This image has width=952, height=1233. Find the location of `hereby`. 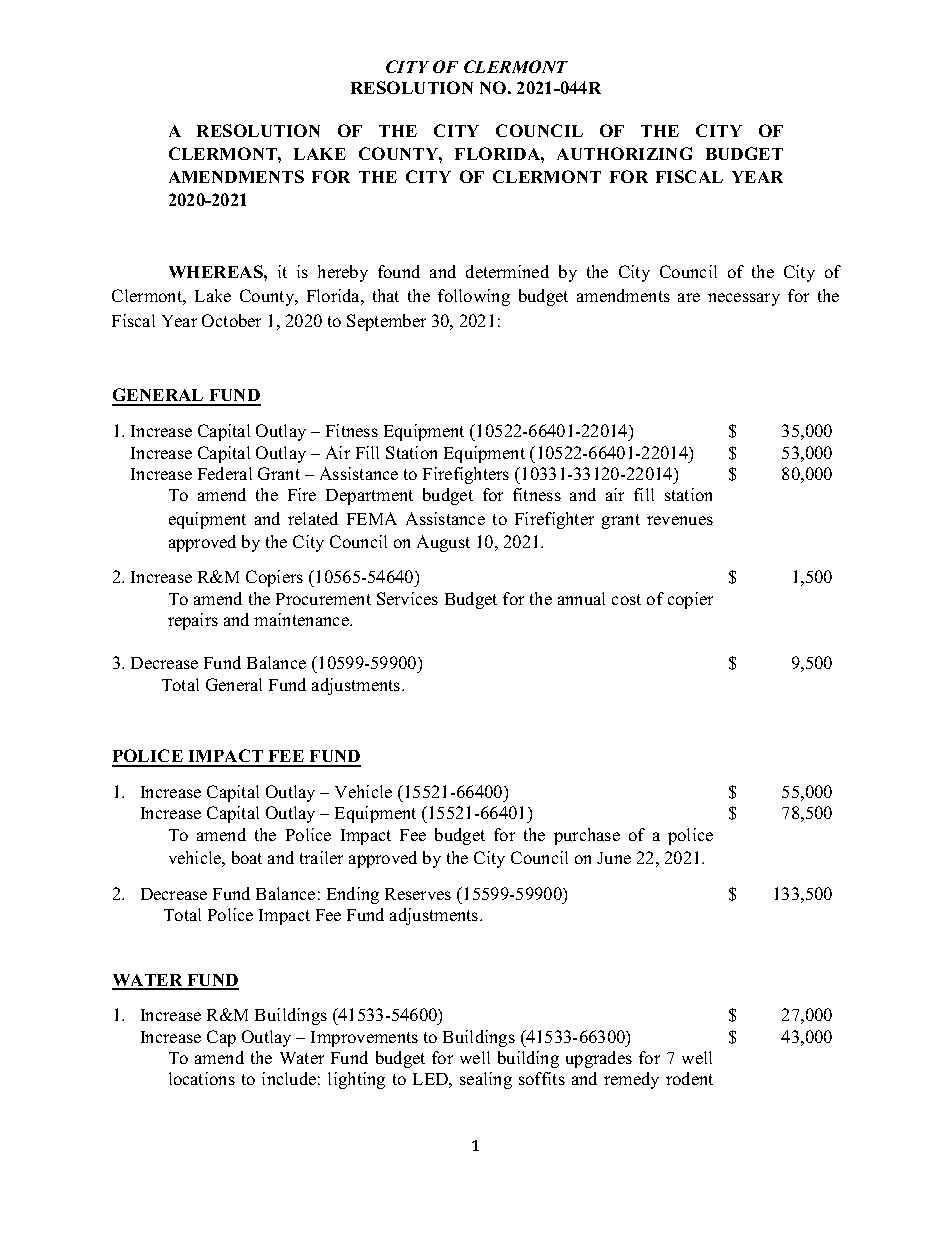

hereby is located at coordinates (343, 273).
